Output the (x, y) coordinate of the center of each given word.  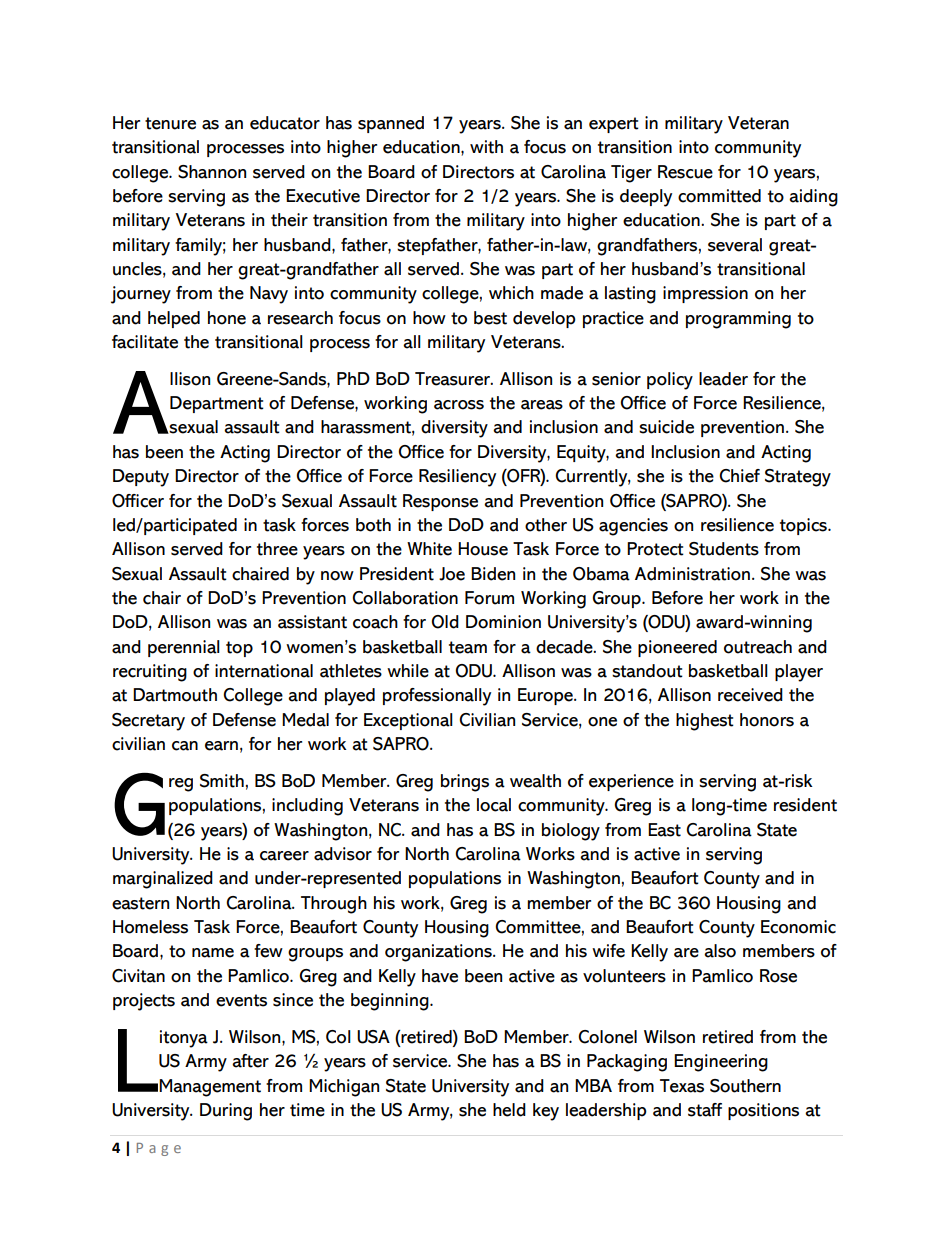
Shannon (212, 172)
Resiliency (457, 478)
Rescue (685, 172)
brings (465, 783)
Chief (739, 476)
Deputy (141, 478)
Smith (222, 781)
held (509, 1110)
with (486, 147)
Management (210, 1088)
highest (705, 722)
